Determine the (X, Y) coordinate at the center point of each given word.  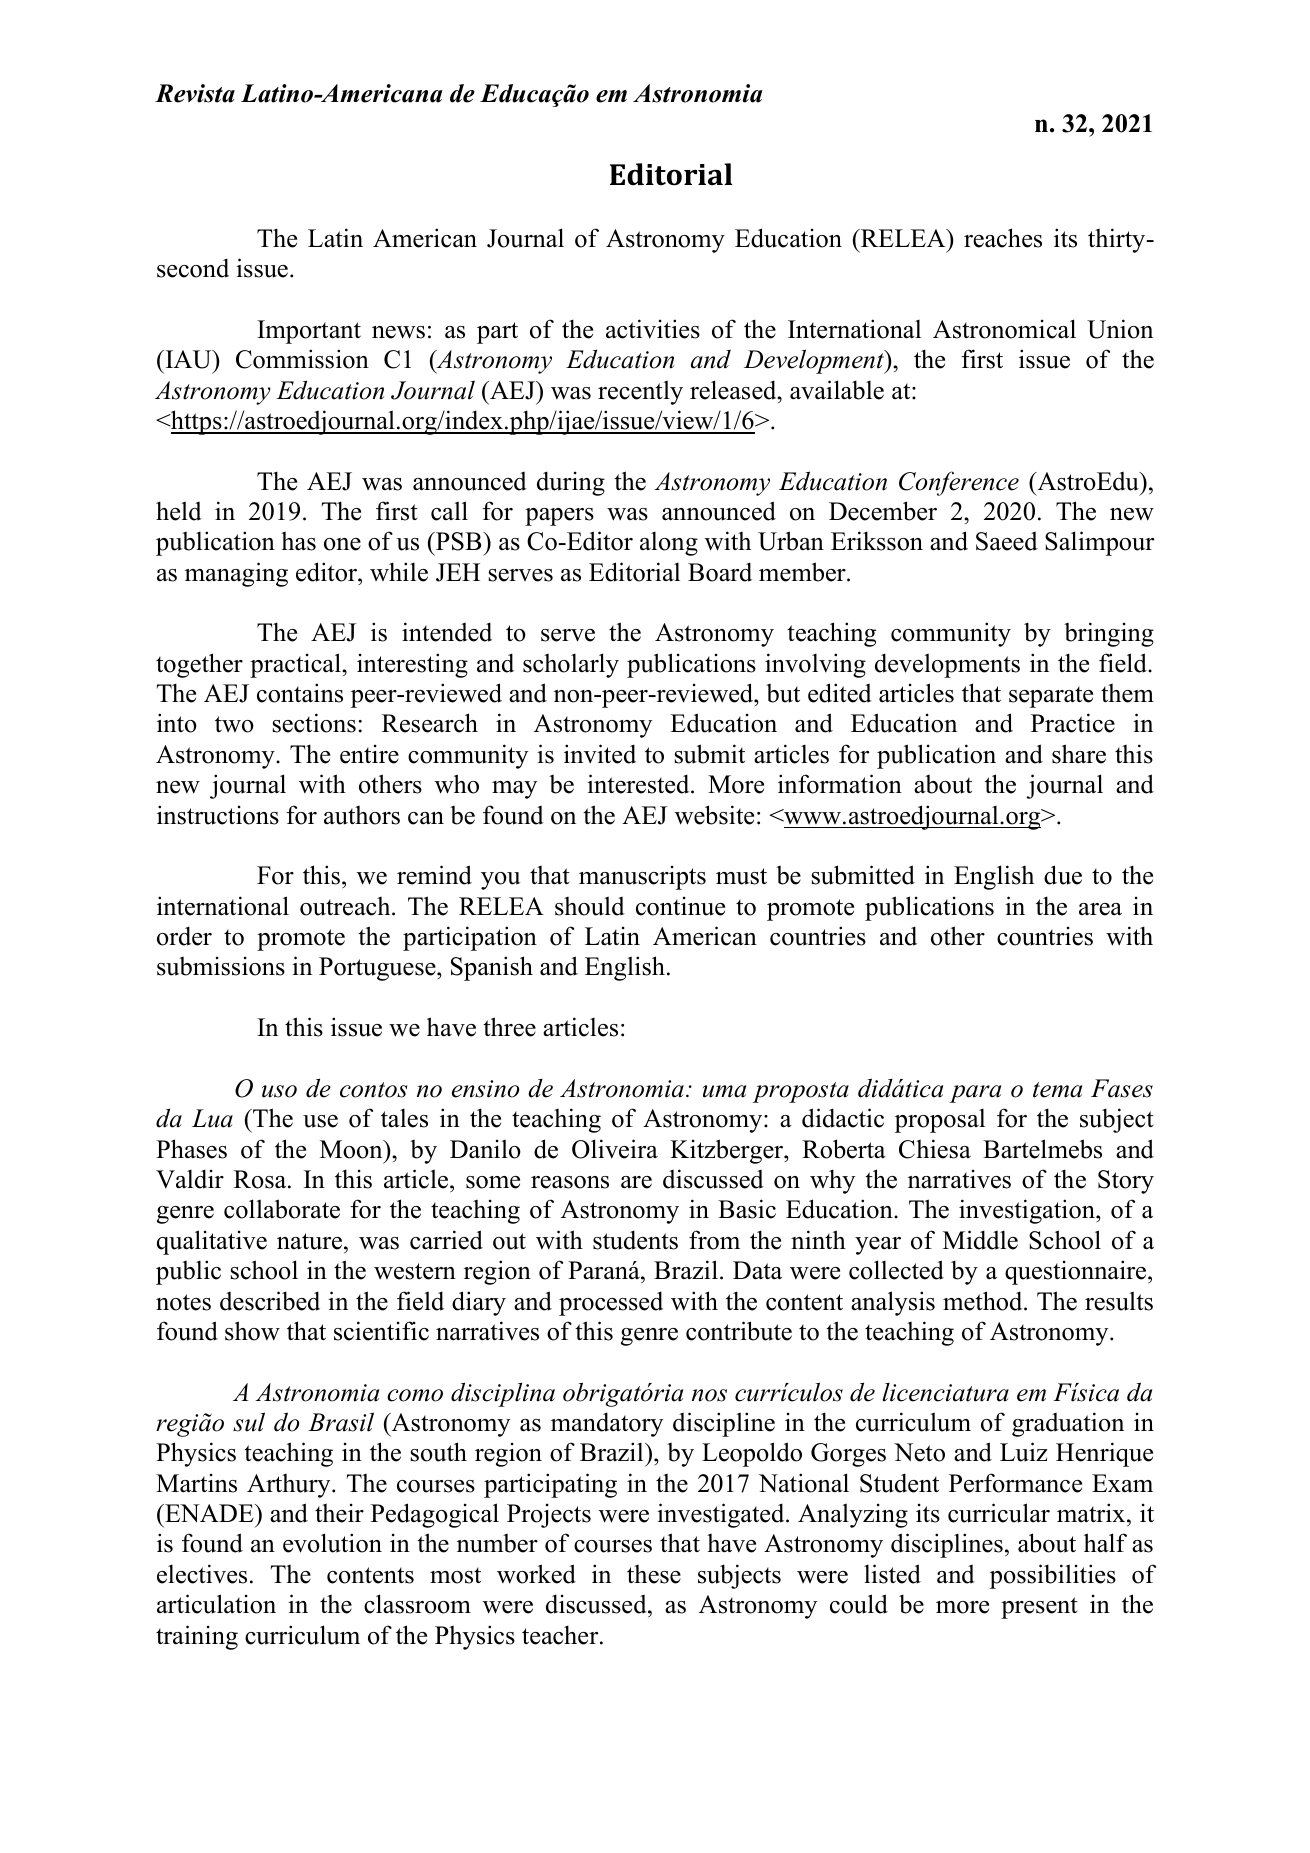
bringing (1109, 634)
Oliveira (615, 1149)
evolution (332, 1543)
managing (236, 574)
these (654, 1574)
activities (653, 329)
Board (720, 572)
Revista (195, 93)
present (1039, 1608)
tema (1057, 1090)
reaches (1003, 238)
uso (279, 1091)
